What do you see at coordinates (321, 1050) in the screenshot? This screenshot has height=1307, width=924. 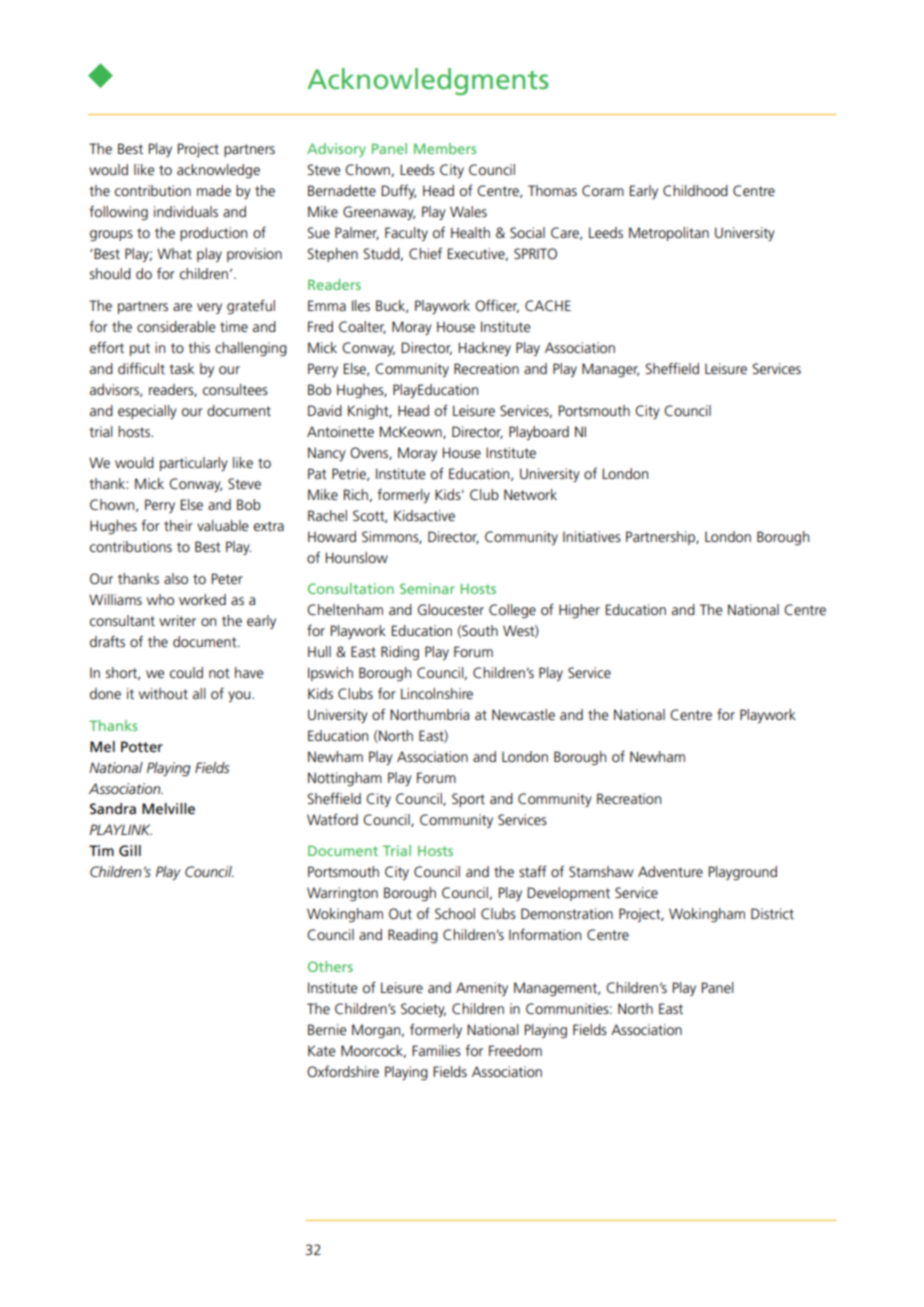 I see `Kate` at bounding box center [321, 1050].
